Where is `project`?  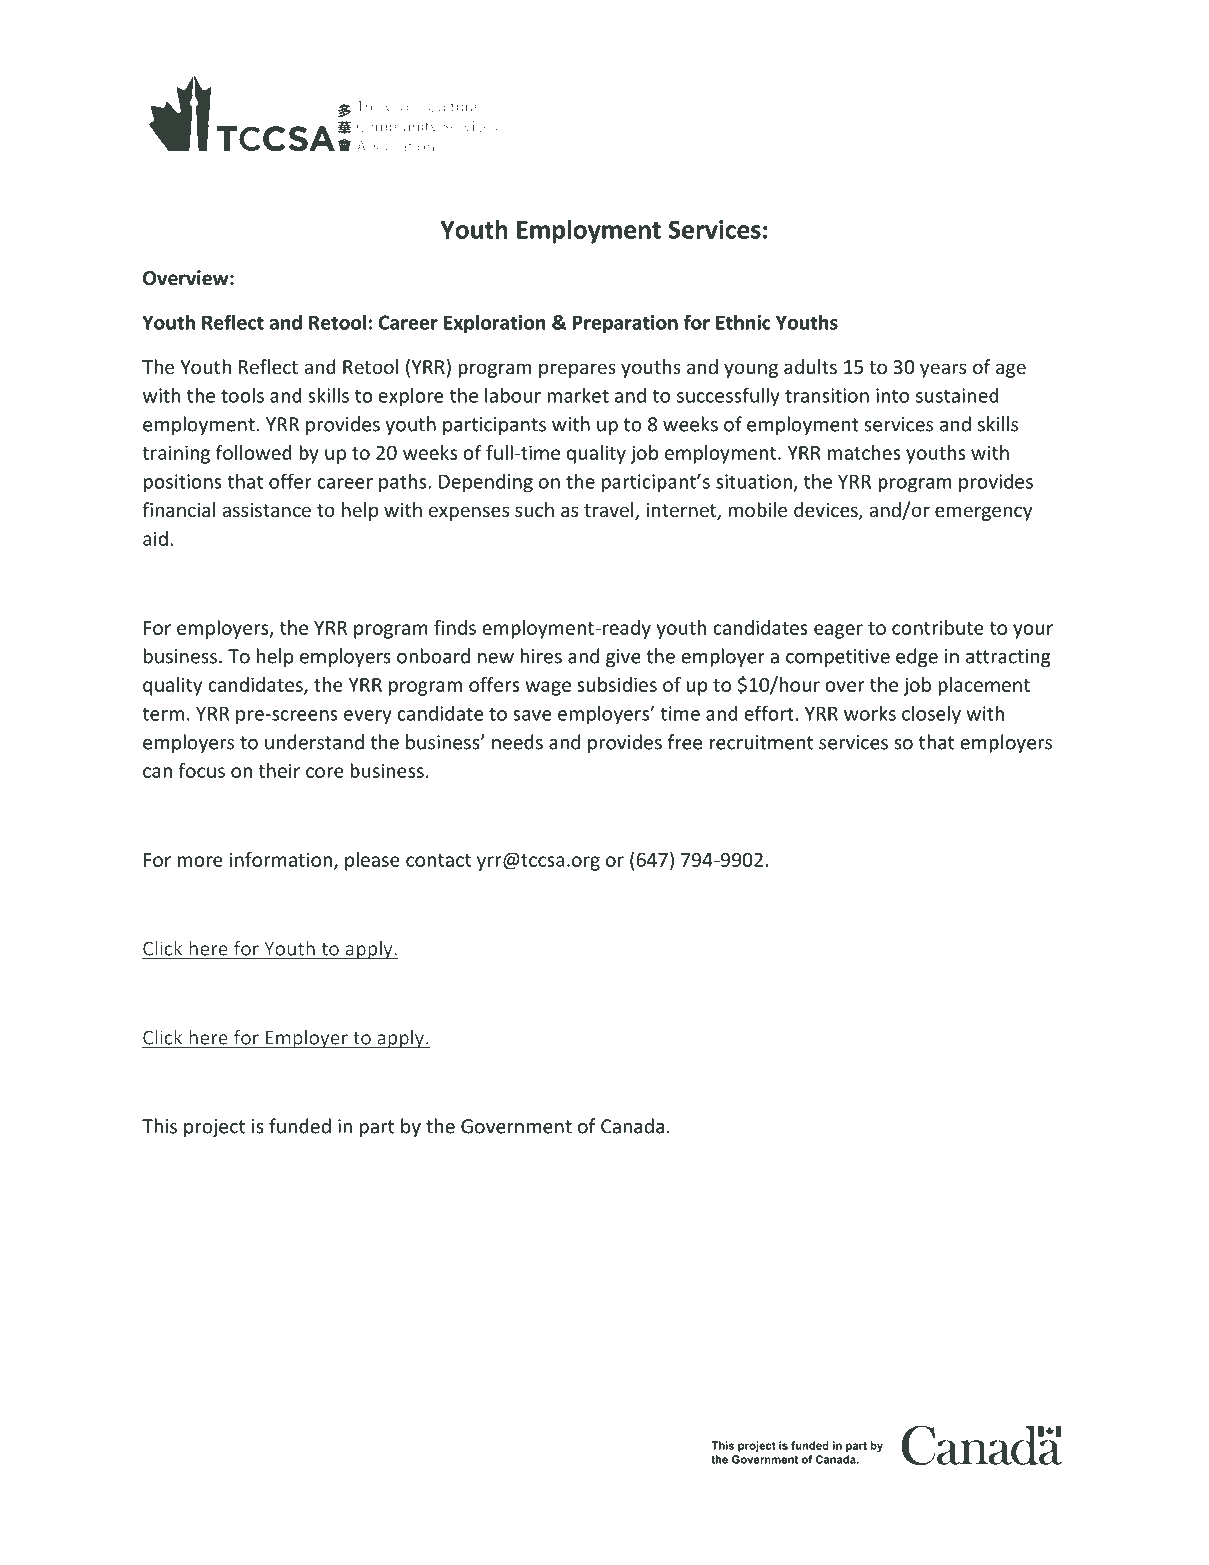 project is located at coordinates (214, 1128).
